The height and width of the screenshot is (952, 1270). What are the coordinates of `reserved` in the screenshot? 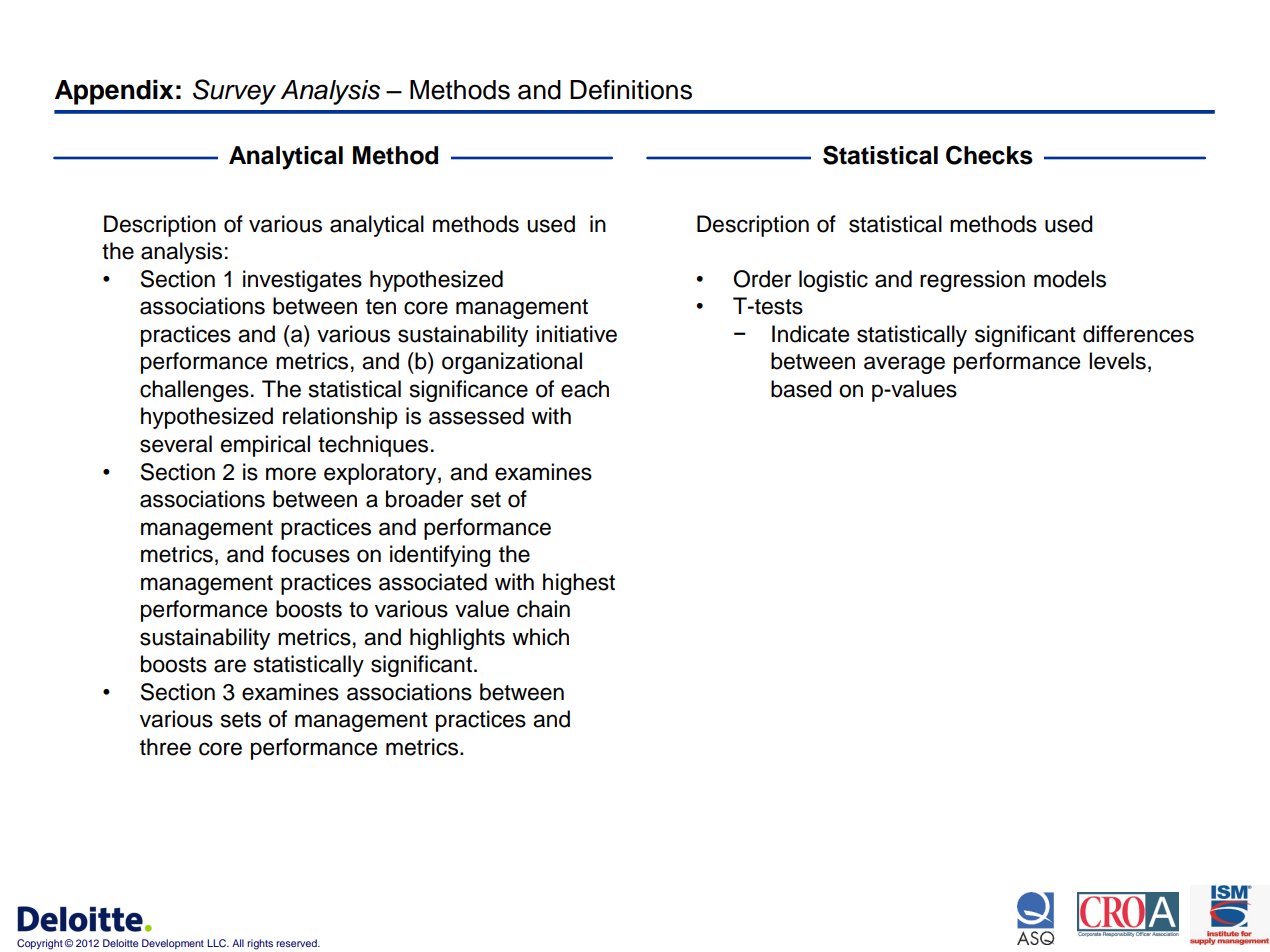 It's located at (297, 943).
